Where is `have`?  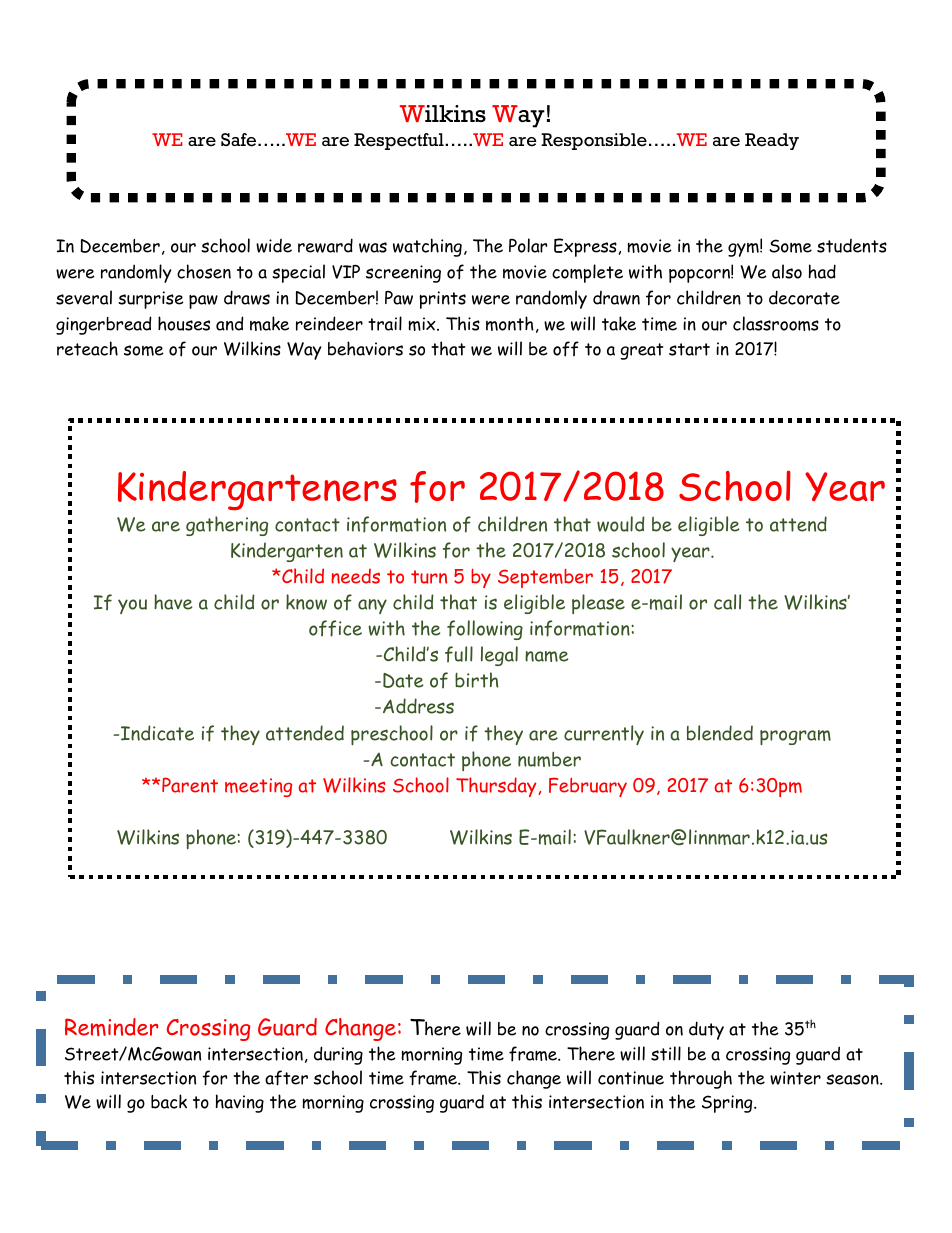
have is located at coordinates (173, 602).
